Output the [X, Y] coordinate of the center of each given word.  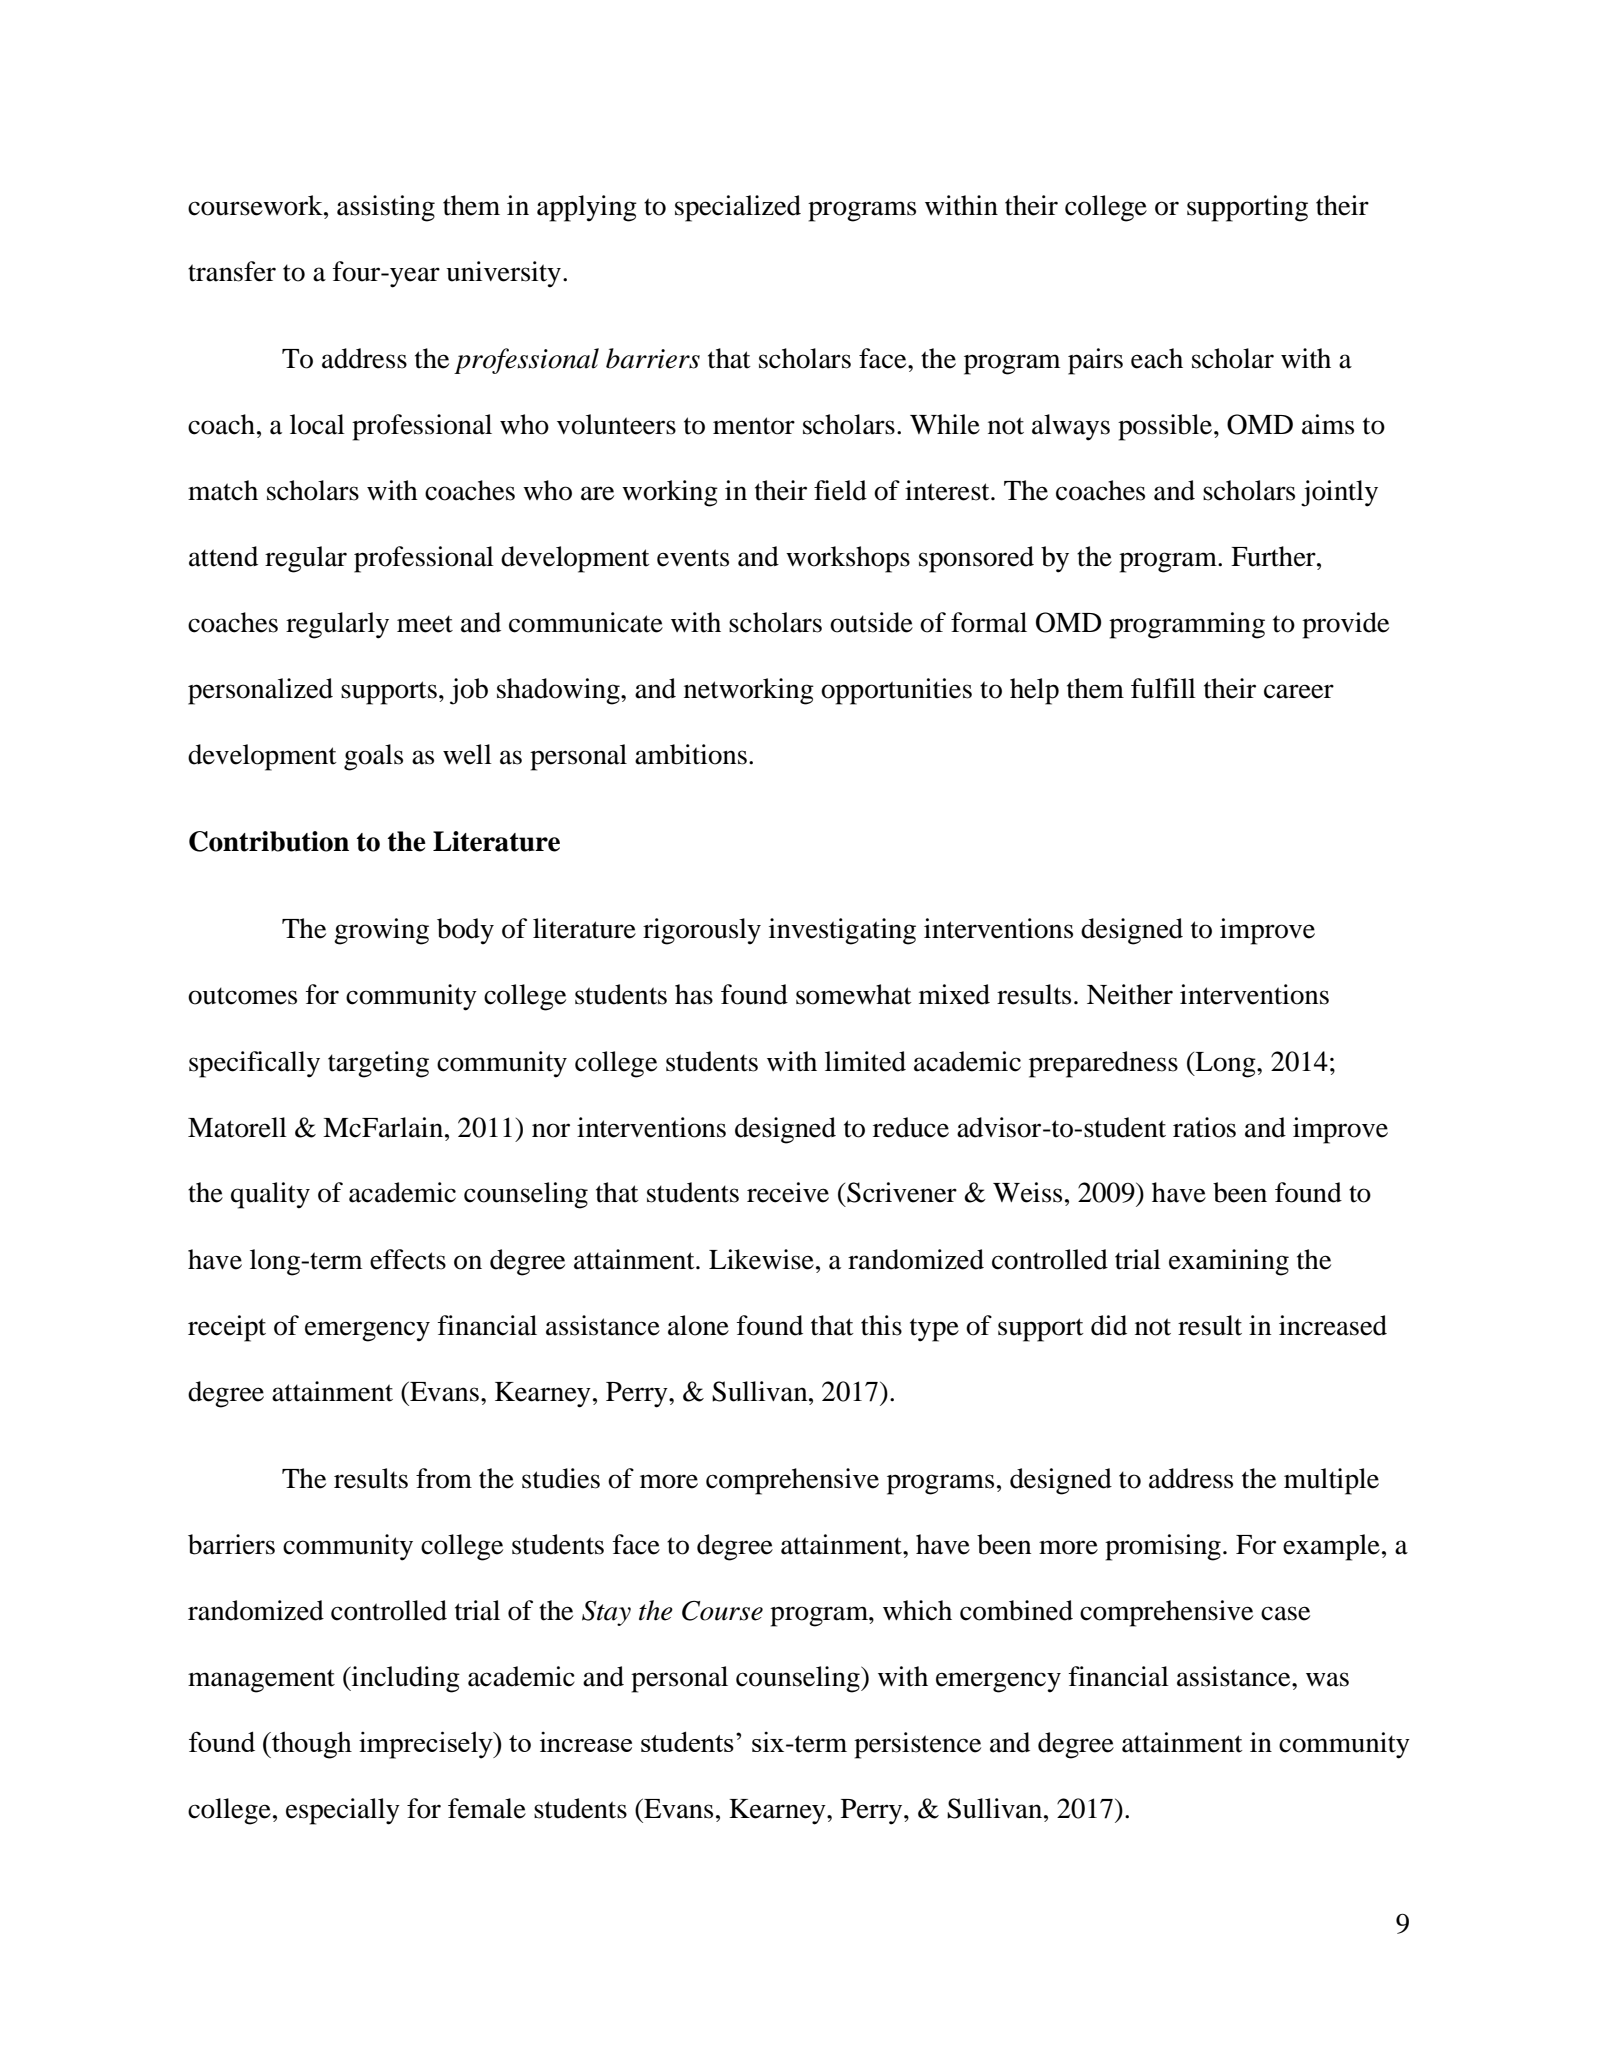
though [311, 1745]
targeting [378, 1064]
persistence [917, 1745]
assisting [386, 208]
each [1157, 358]
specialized [738, 208]
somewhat [854, 994]
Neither [1130, 994]
